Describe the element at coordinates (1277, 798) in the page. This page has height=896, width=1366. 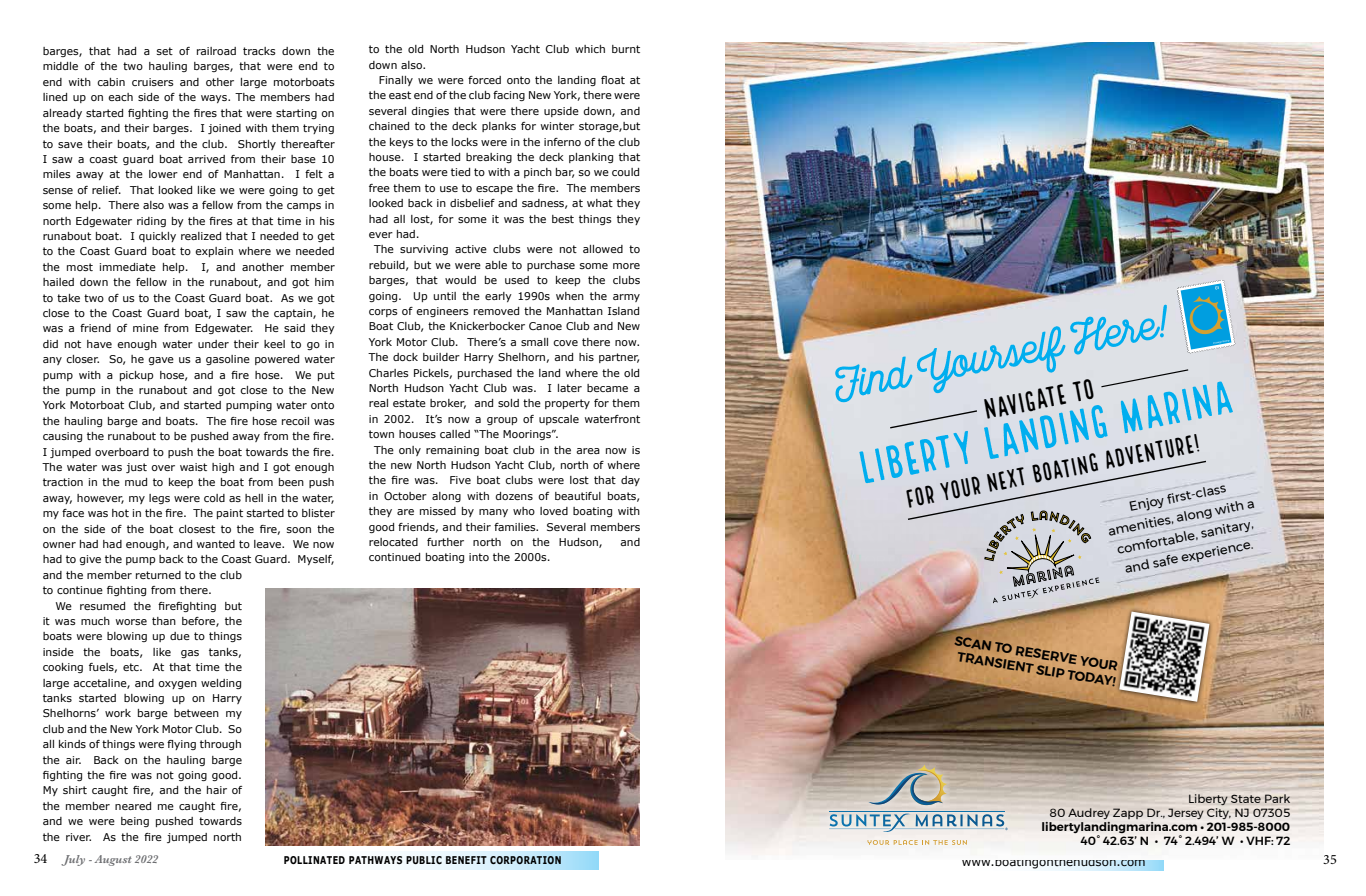
I see `Park` at that location.
